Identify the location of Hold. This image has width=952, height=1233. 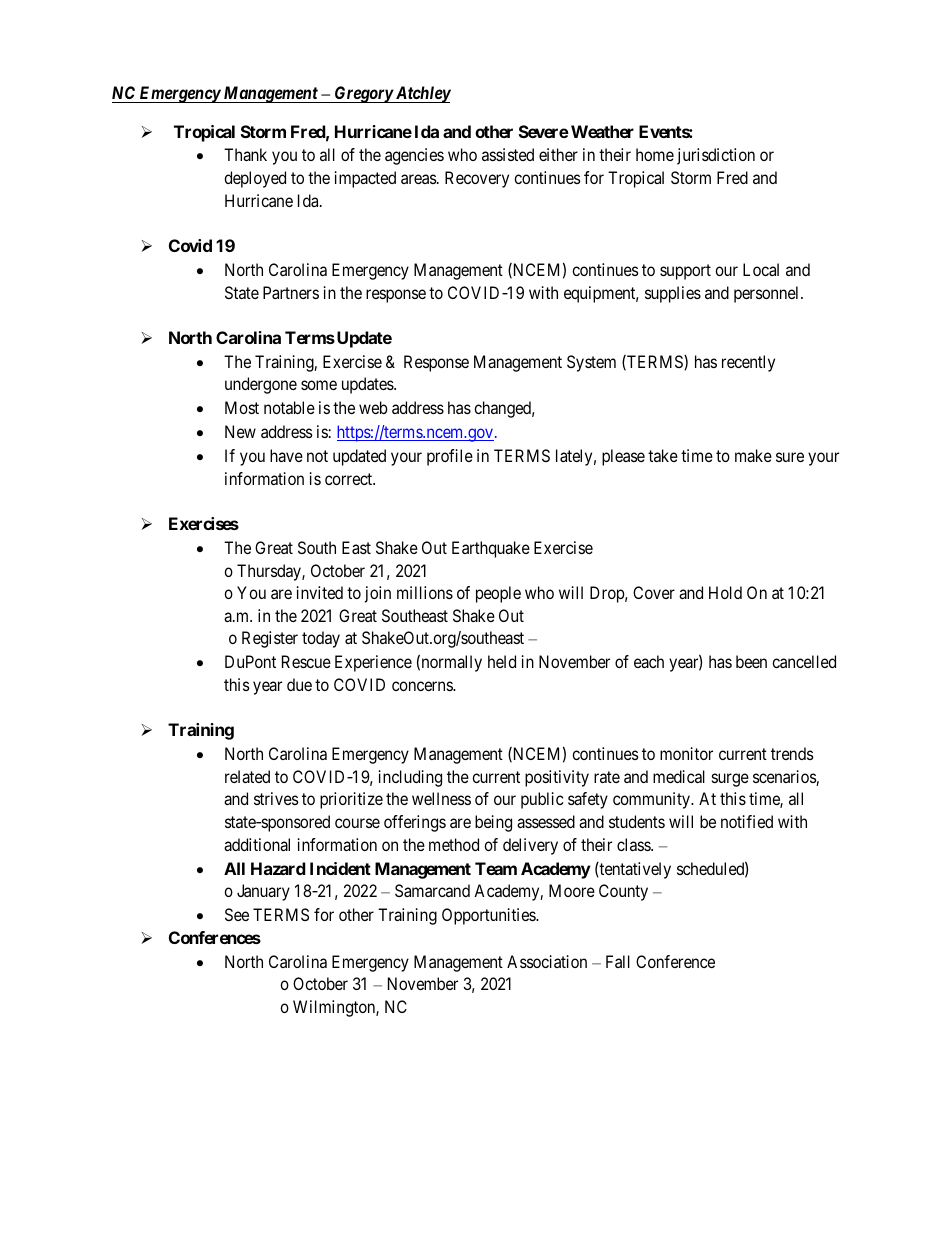
(725, 592).
